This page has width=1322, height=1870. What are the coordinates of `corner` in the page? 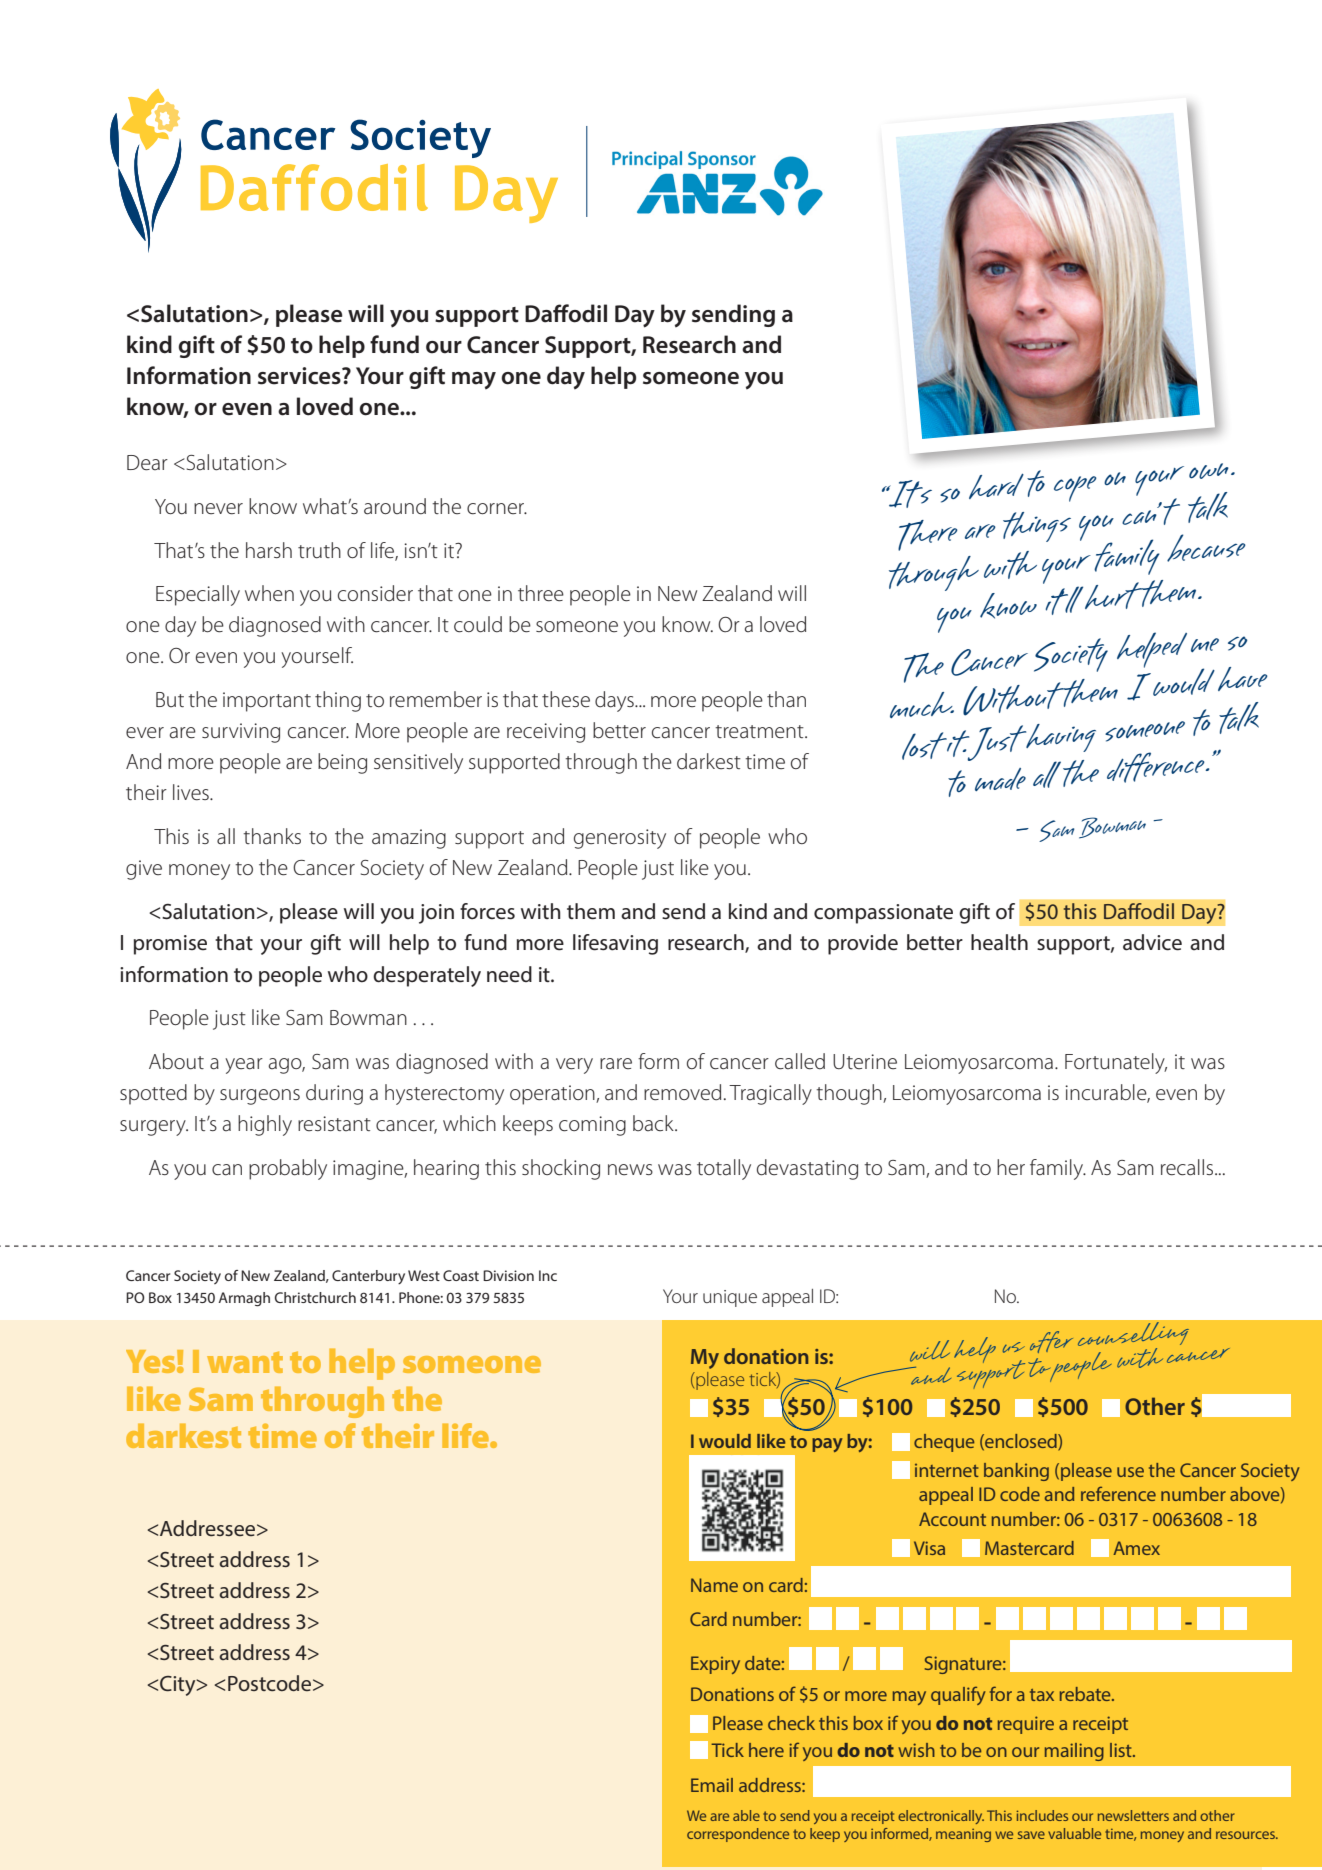 It's located at (497, 509).
